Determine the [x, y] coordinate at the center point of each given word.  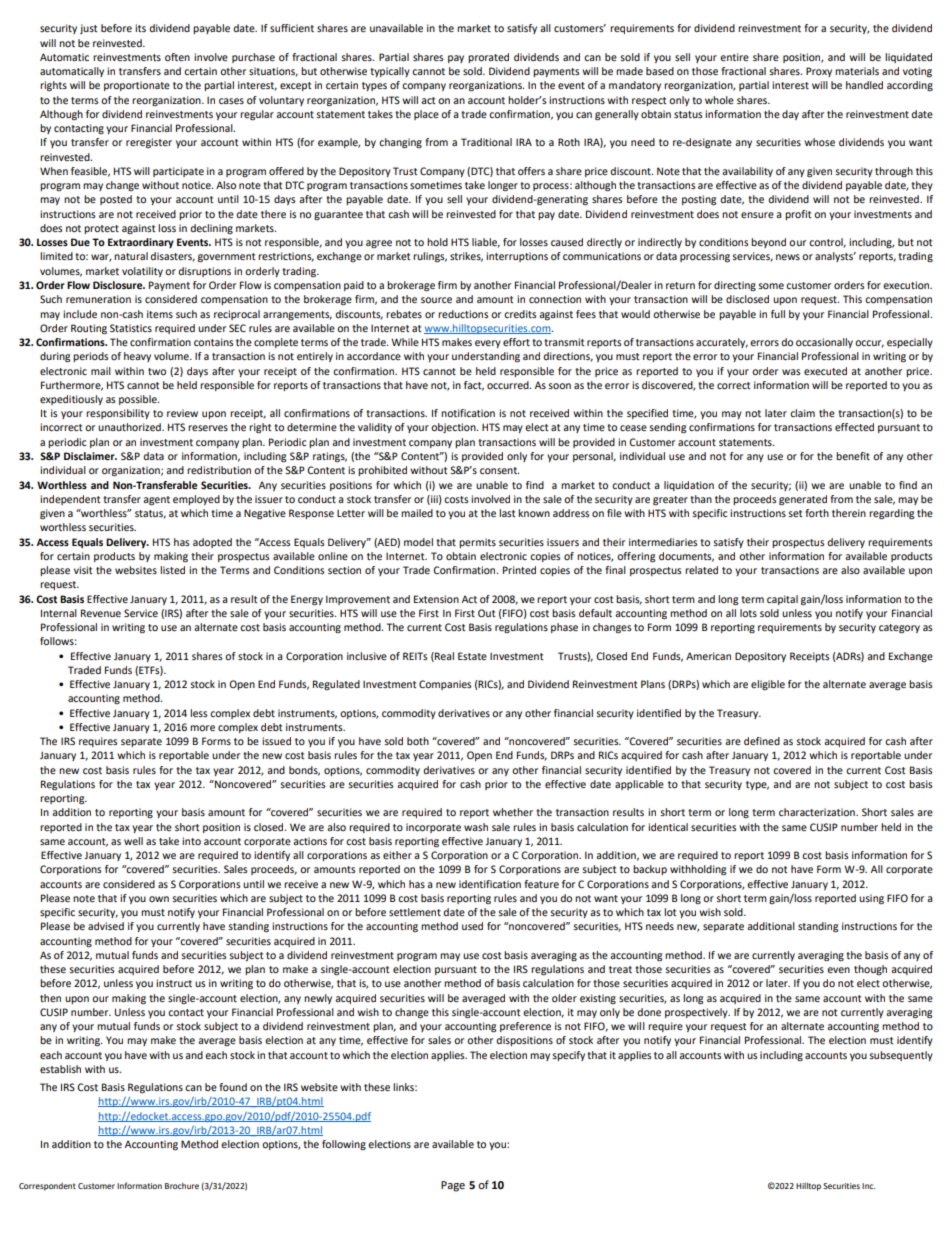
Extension [436, 599]
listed [172, 570]
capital [782, 600]
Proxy [819, 72]
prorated [488, 58]
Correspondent [47, 1187]
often [177, 57]
